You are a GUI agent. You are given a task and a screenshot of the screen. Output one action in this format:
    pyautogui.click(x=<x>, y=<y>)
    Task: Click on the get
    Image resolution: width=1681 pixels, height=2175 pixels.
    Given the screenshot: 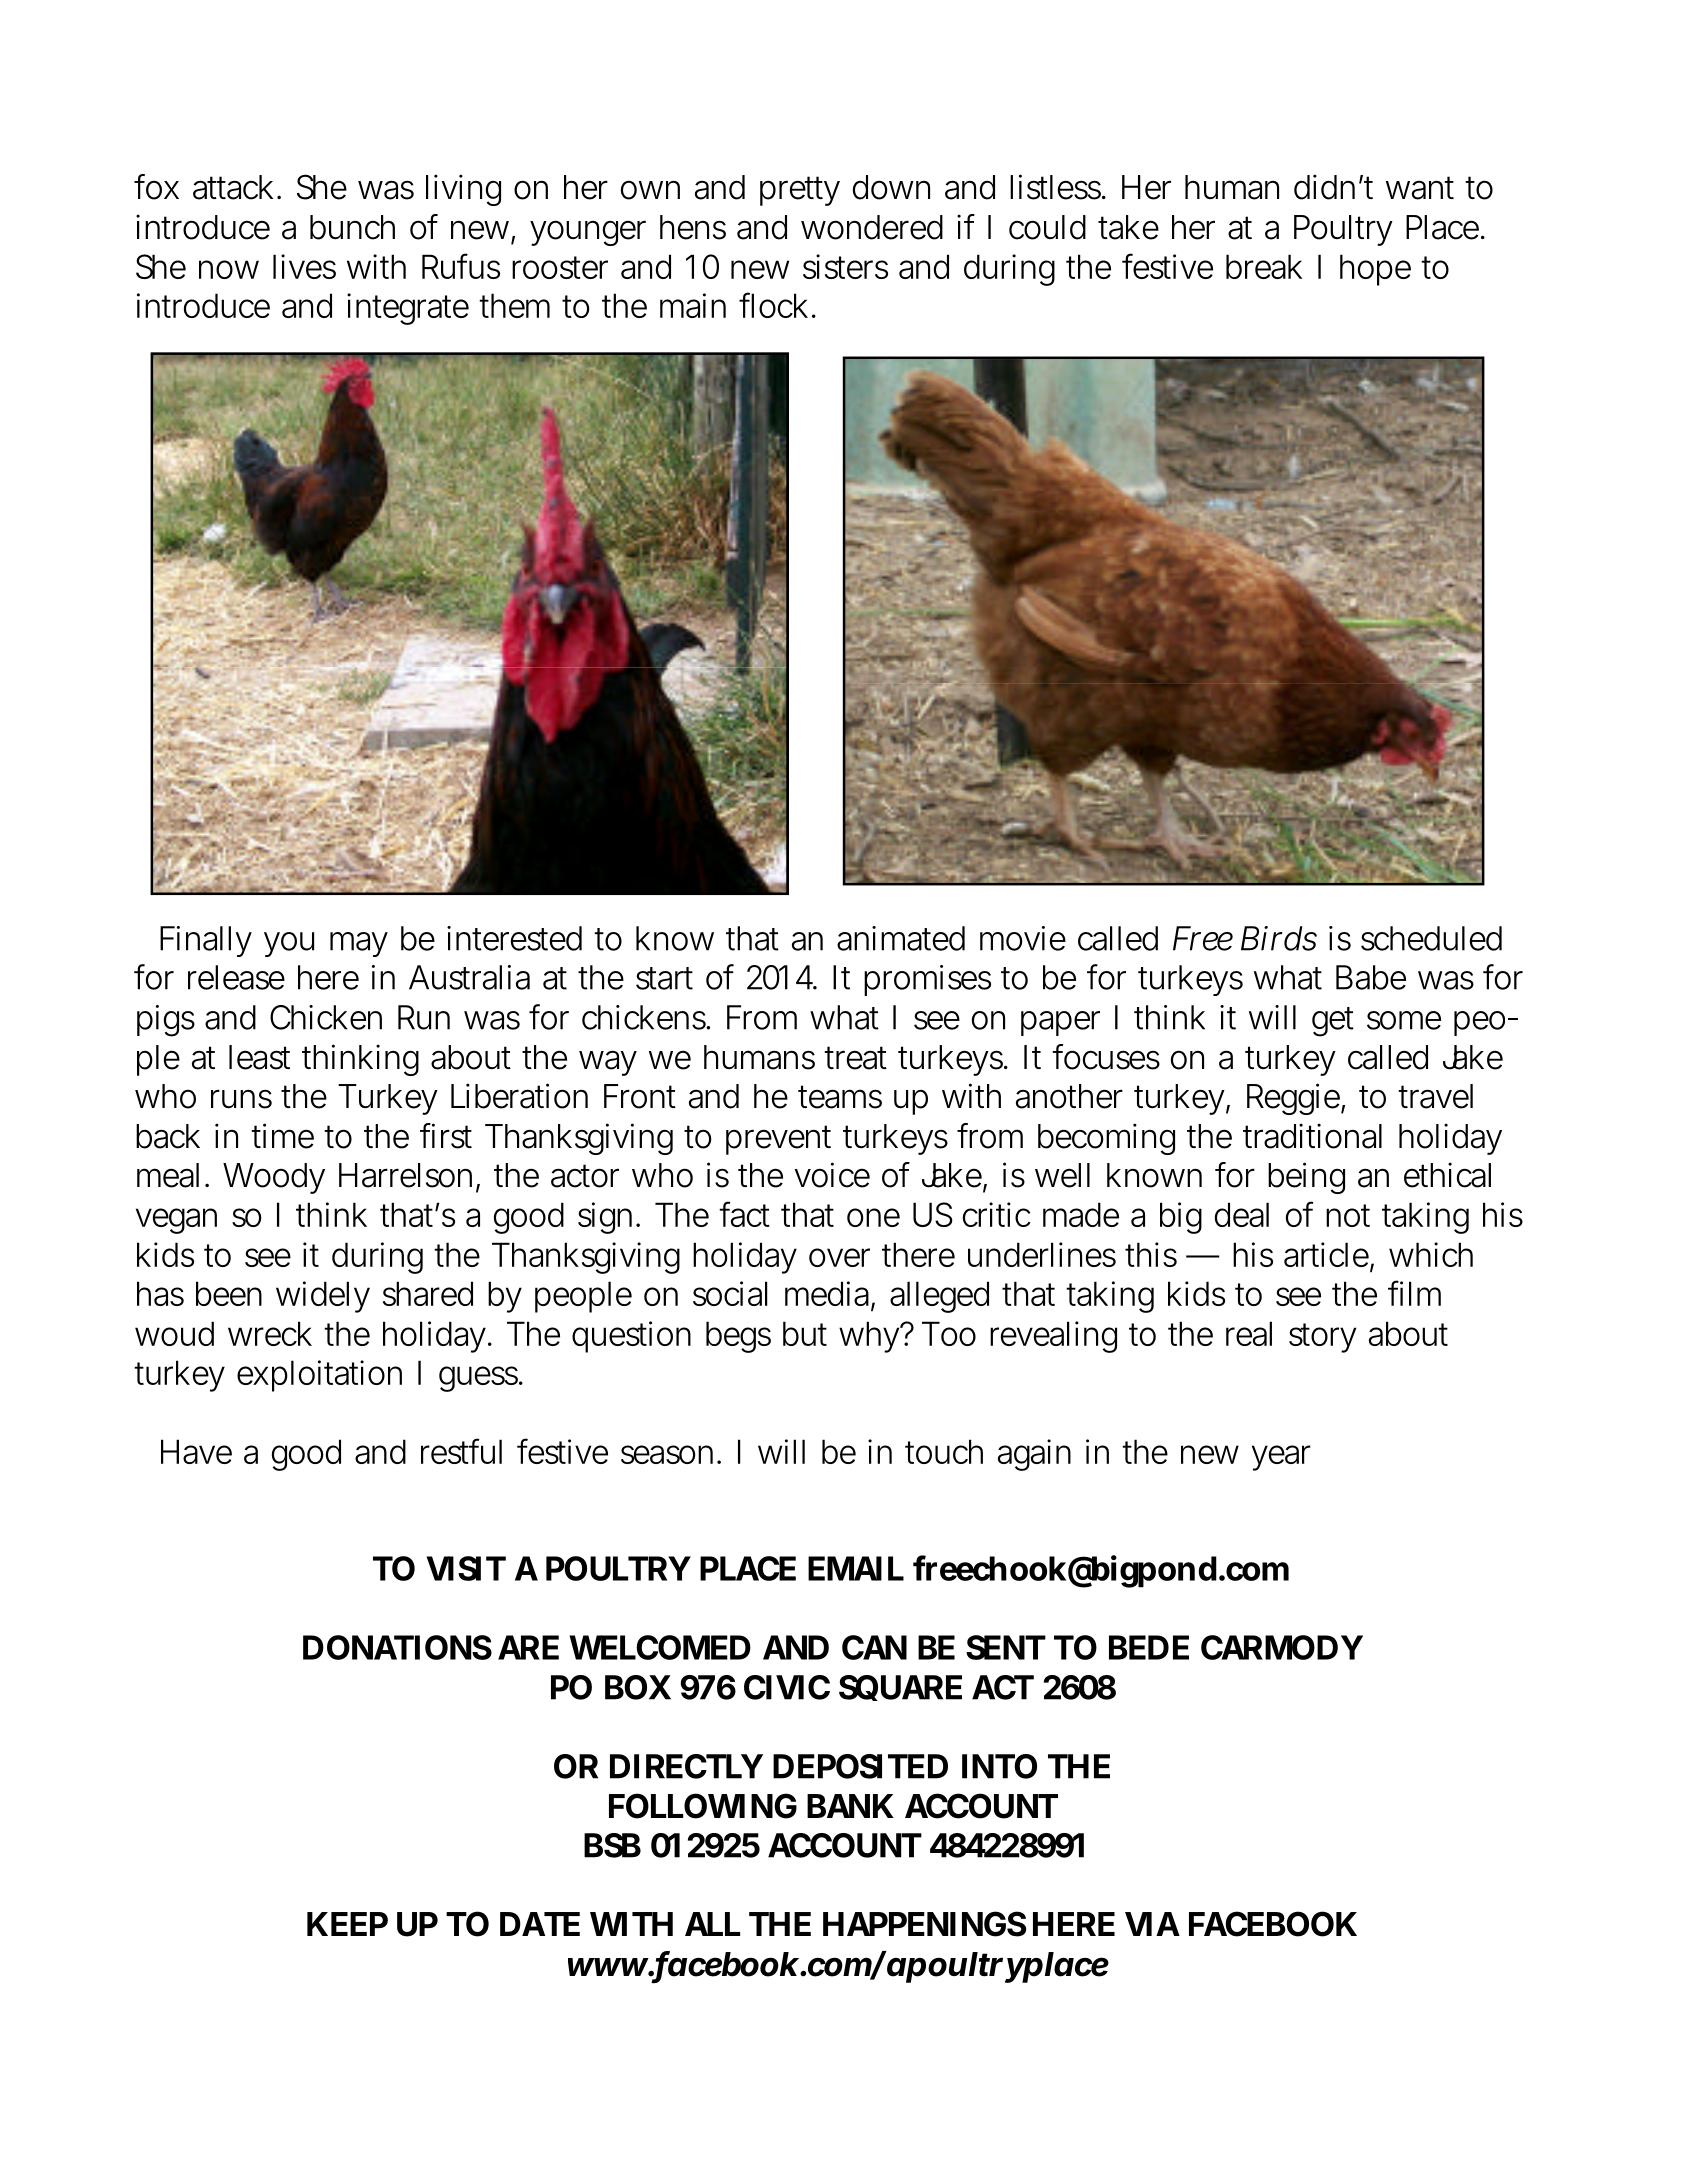 What is the action you would take?
    pyautogui.click(x=1333, y=1022)
